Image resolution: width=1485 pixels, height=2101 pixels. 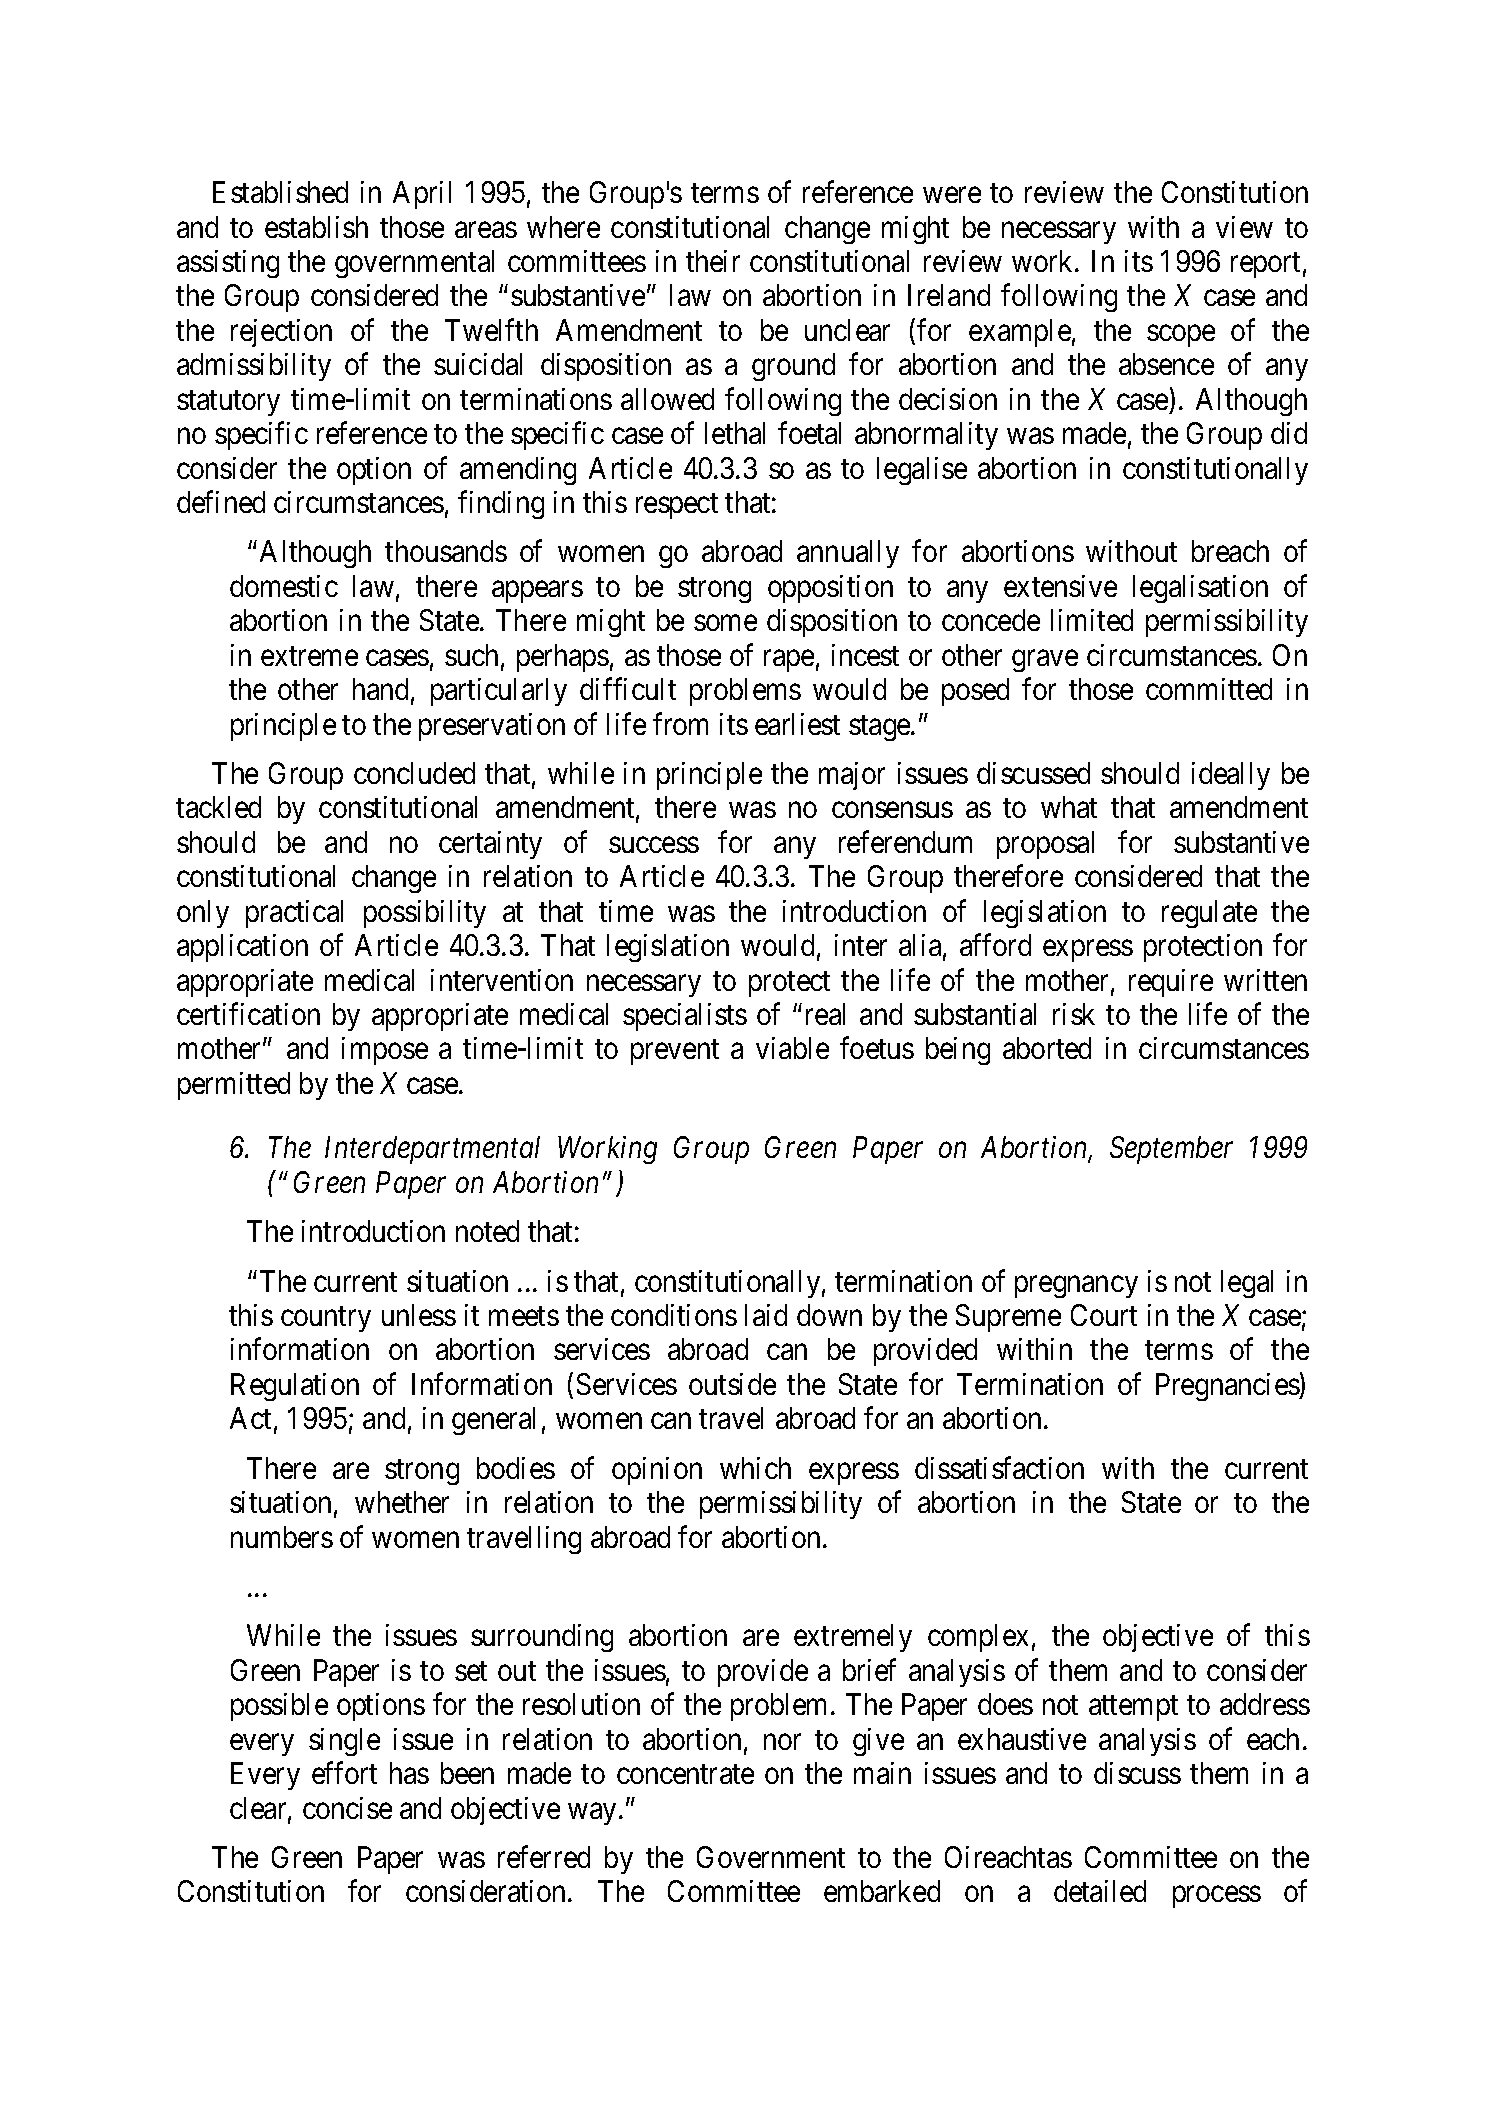 What do you see at coordinates (755, 1468) in the screenshot?
I see `which` at bounding box center [755, 1468].
